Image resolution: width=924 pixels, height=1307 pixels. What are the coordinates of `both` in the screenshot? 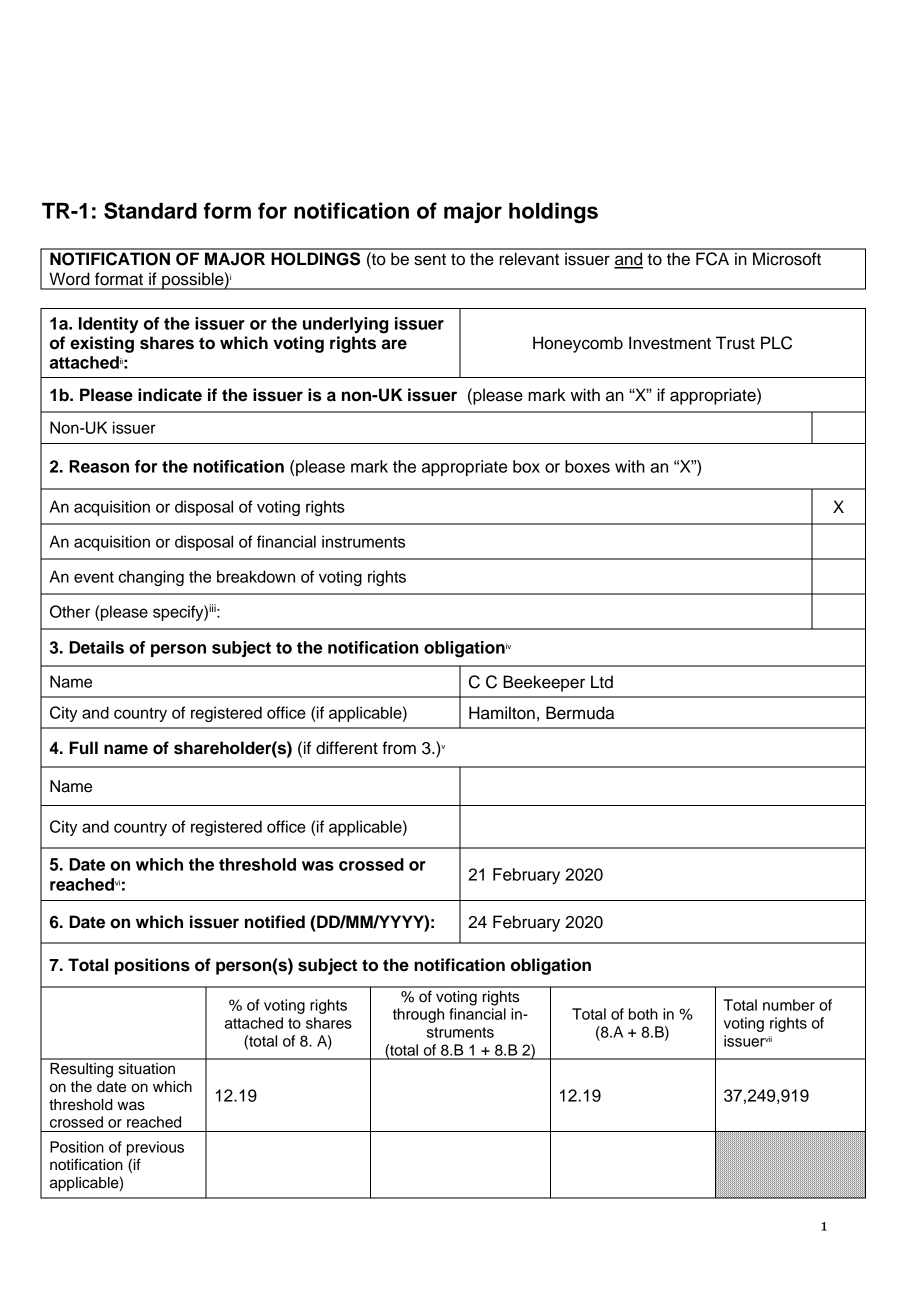 It's located at (643, 1014).
